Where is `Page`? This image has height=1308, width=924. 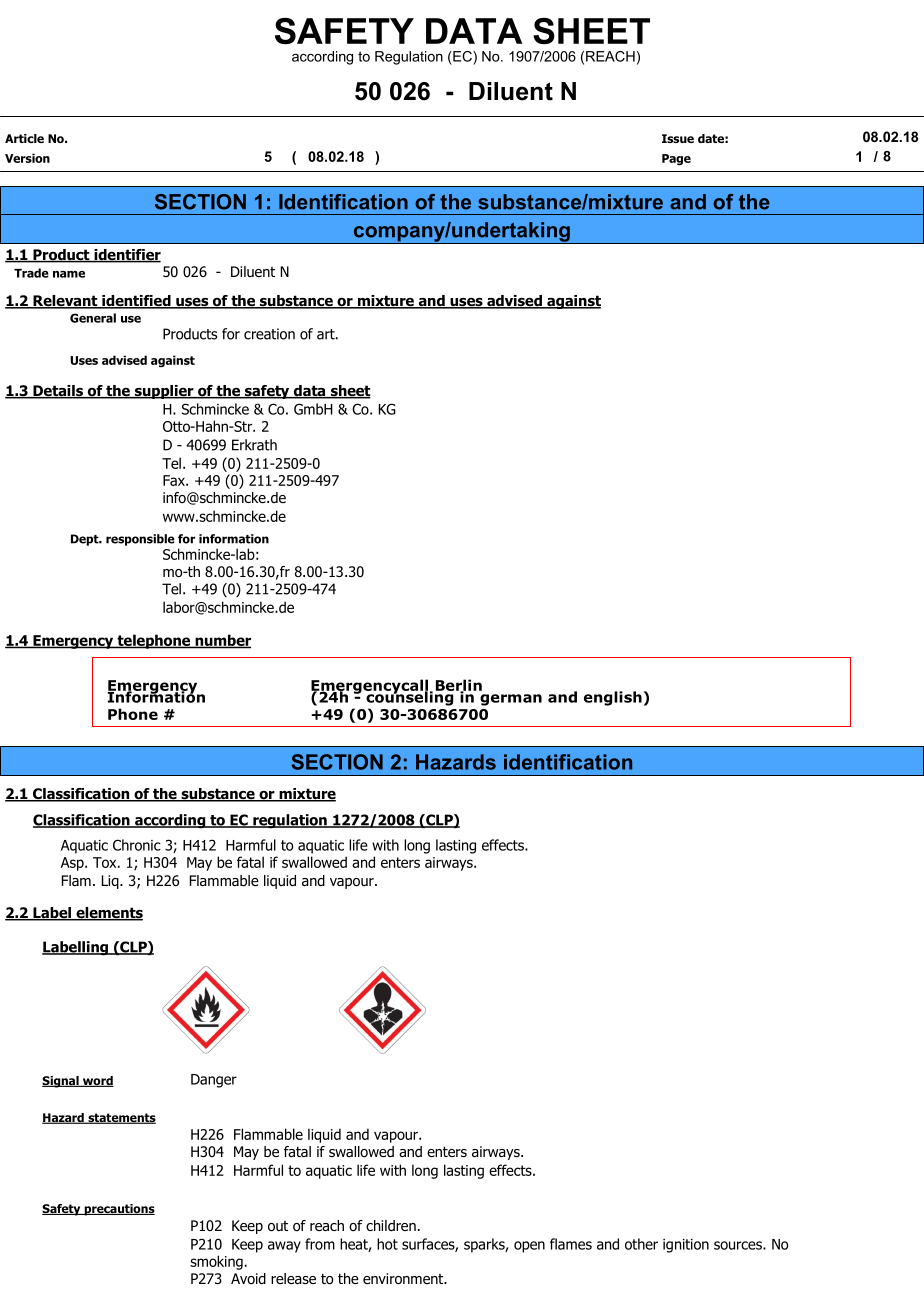
Page is located at coordinates (676, 159).
